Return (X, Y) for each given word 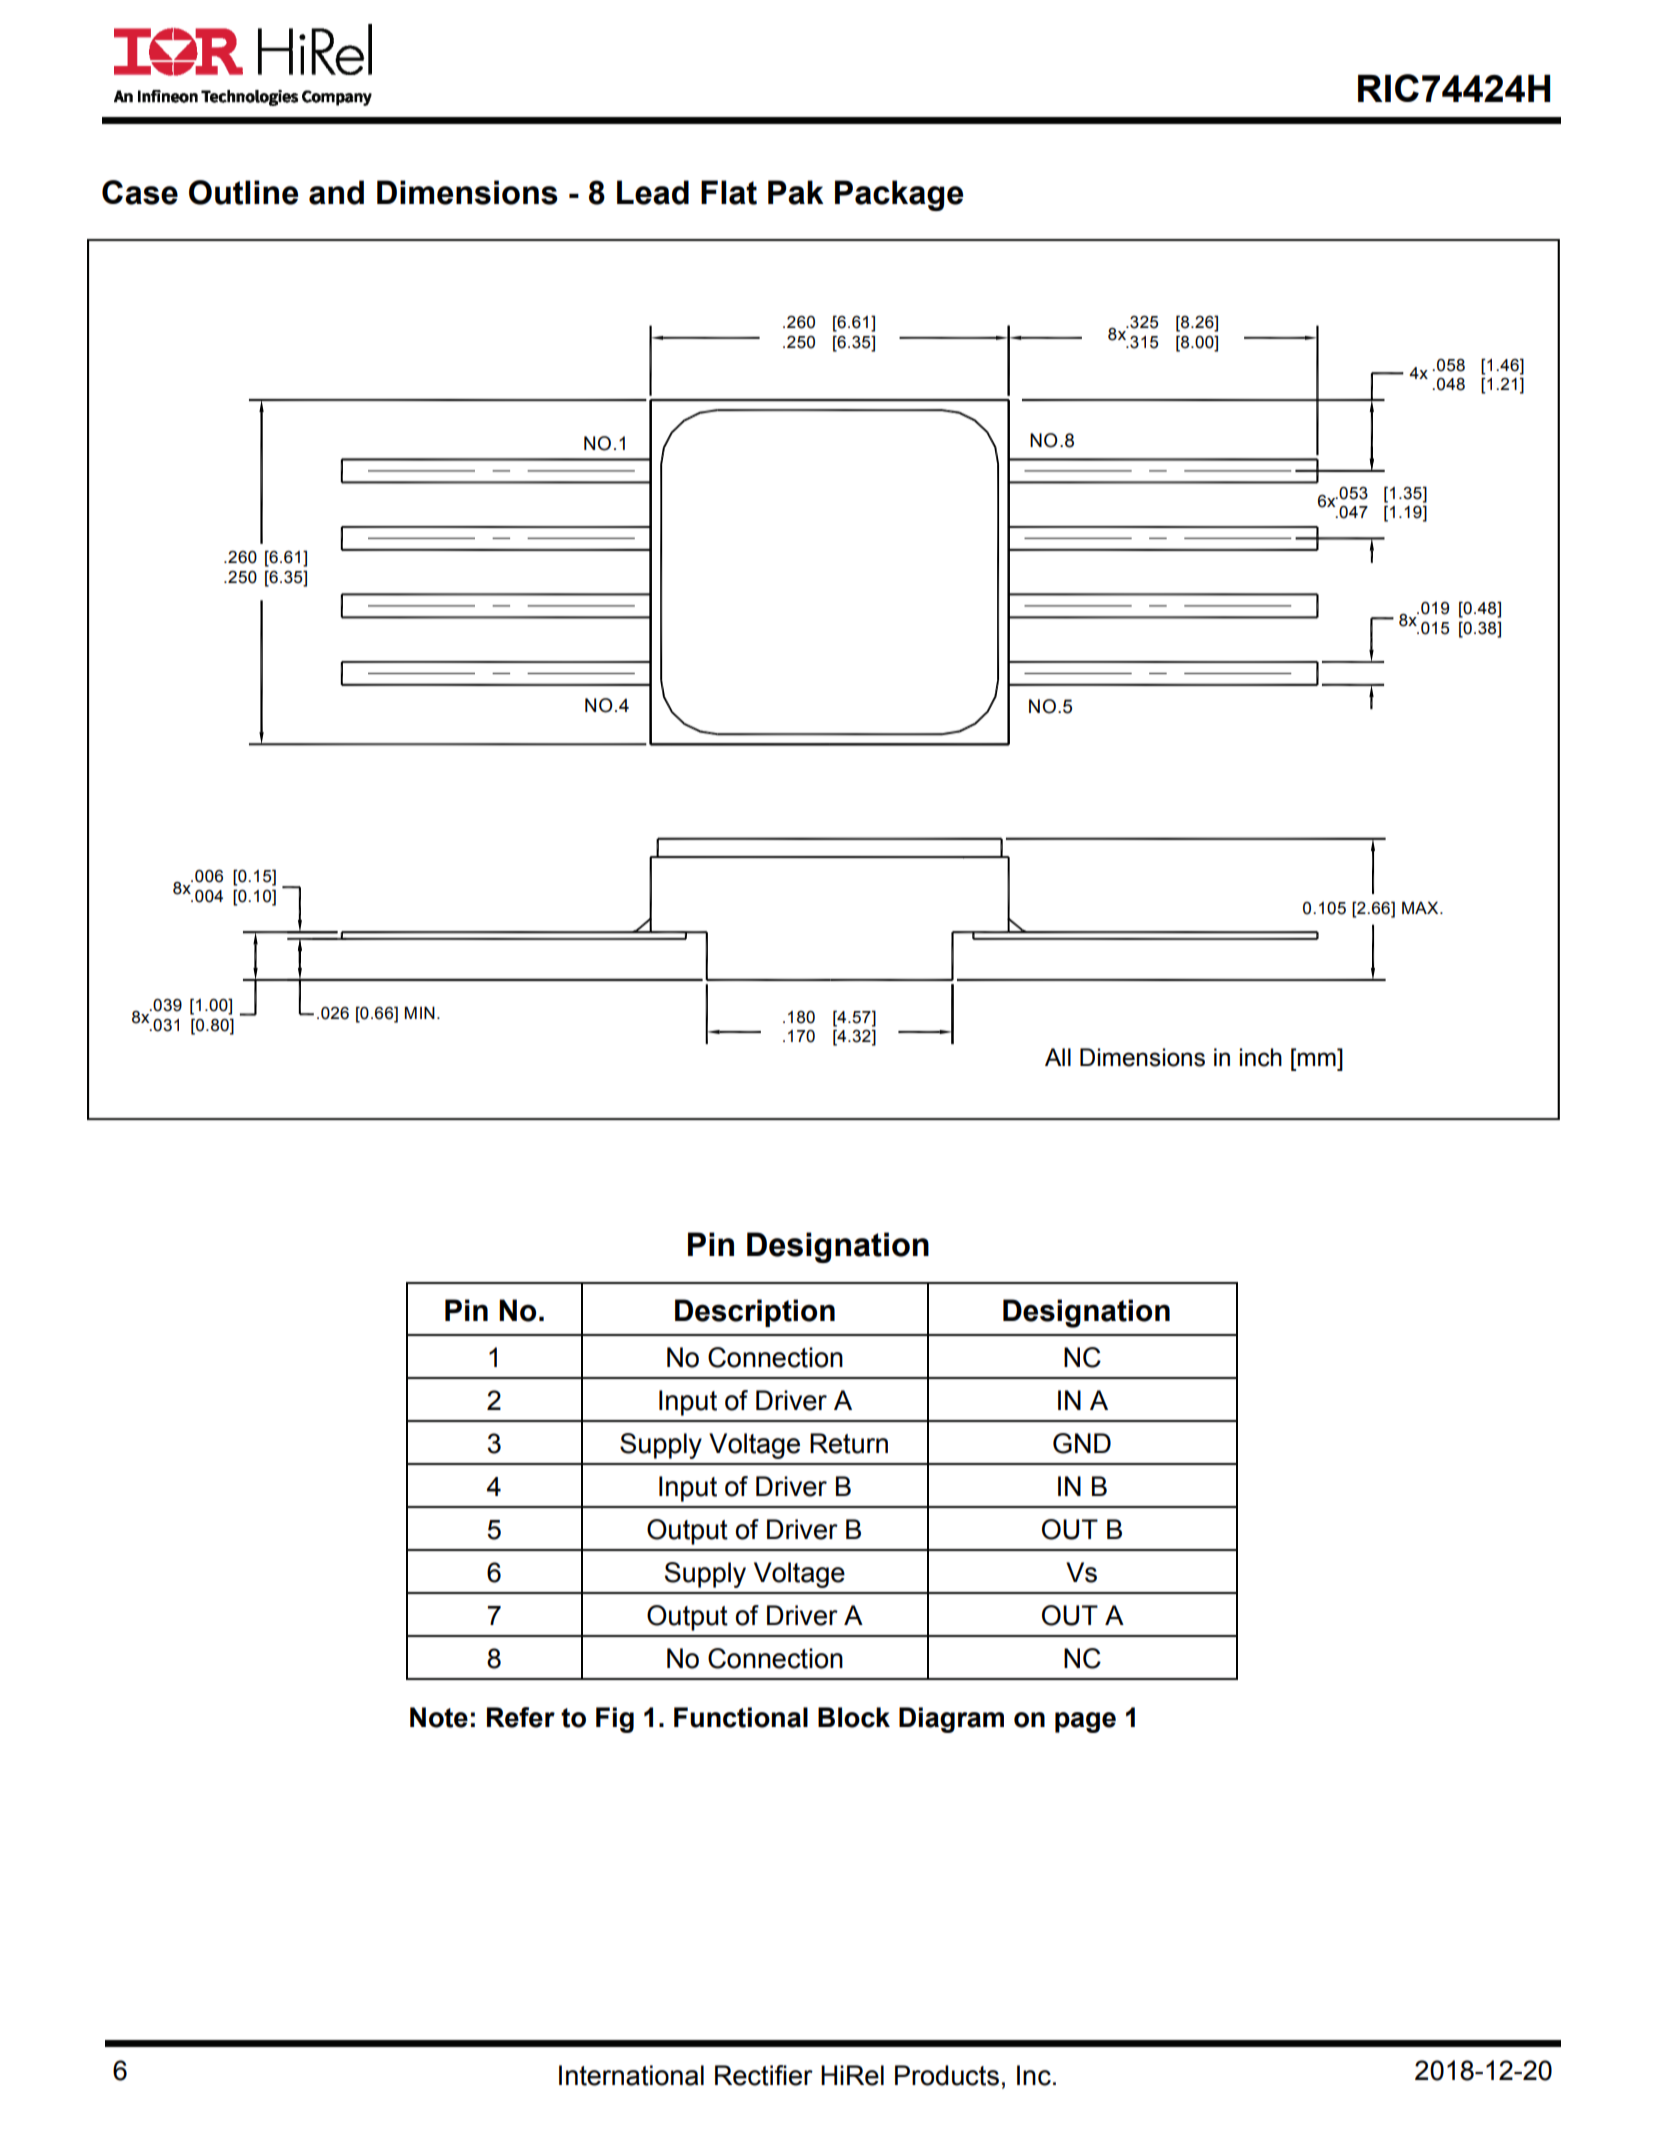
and (336, 192)
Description (755, 1313)
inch (1261, 1057)
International (631, 2075)
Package (899, 195)
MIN (420, 1012)
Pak (796, 192)
